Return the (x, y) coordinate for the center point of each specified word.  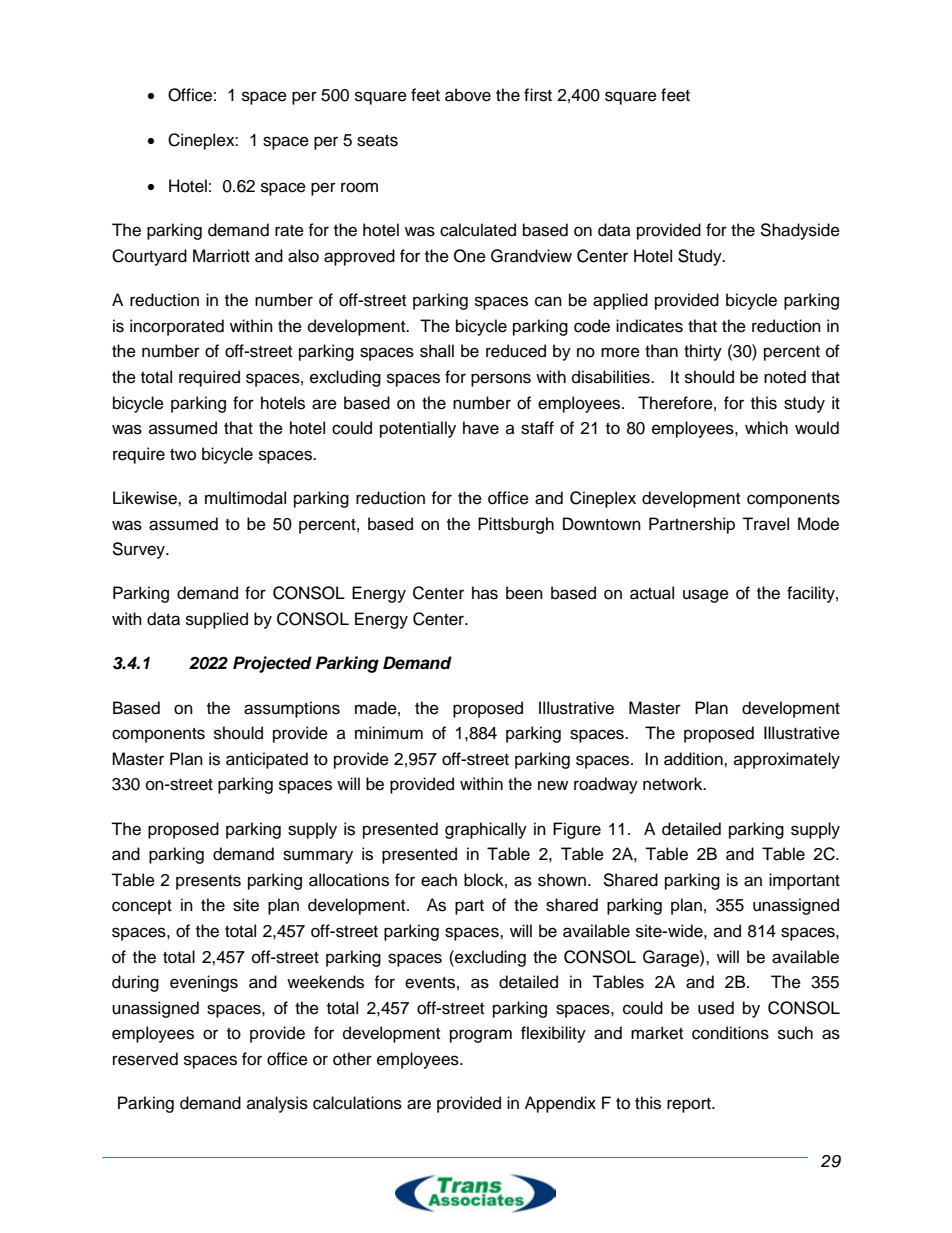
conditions (730, 1033)
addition (694, 759)
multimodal (245, 498)
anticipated (267, 760)
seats (377, 141)
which (766, 428)
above (468, 95)
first (538, 95)
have (481, 428)
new (553, 785)
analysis (277, 1104)
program (481, 1036)
